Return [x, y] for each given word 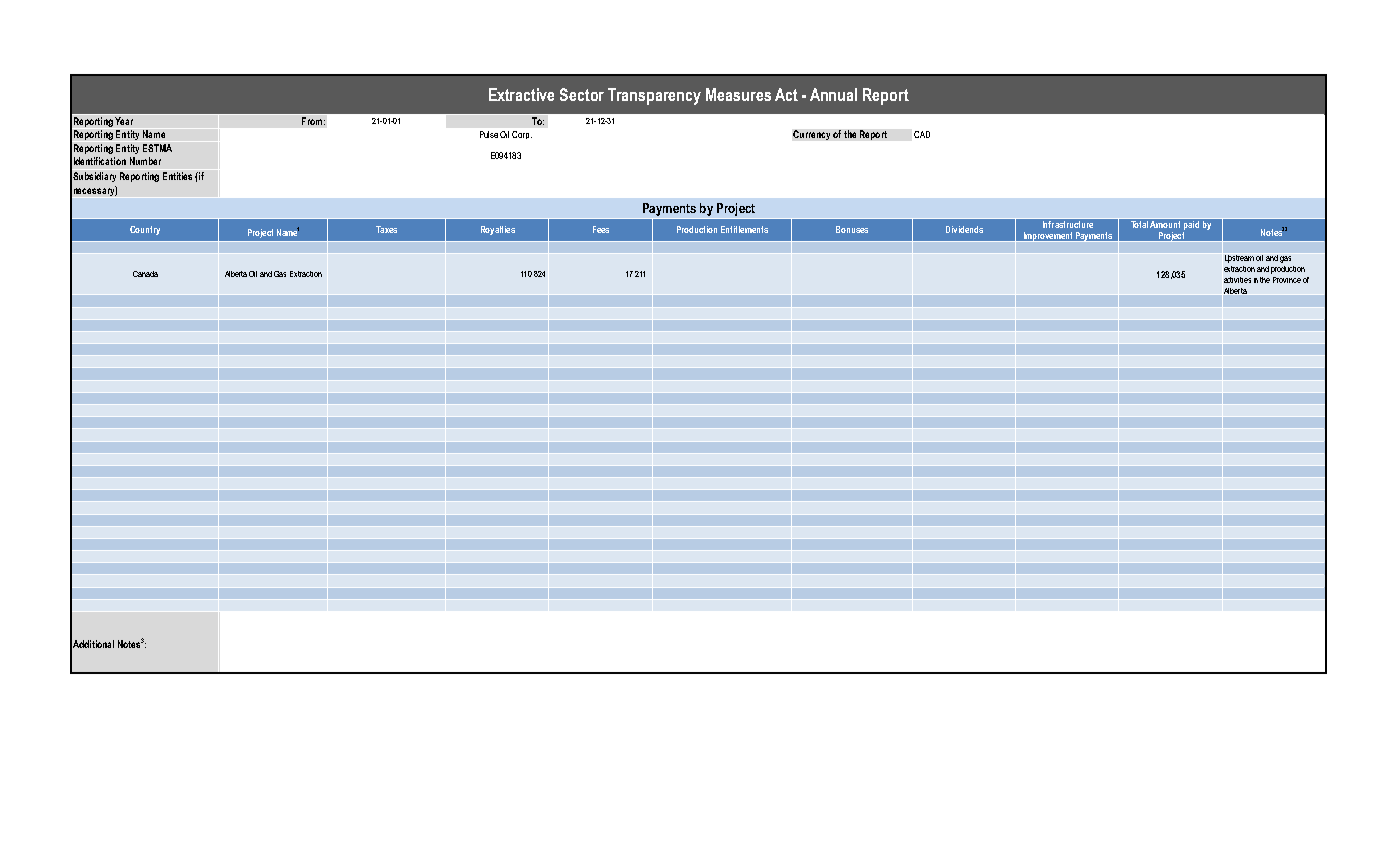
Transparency [654, 96]
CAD [922, 134]
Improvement [1047, 237]
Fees [601, 229]
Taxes [386, 229]
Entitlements [744, 229]
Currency [811, 135]
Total [1139, 223]
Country [145, 230]
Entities [177, 176]
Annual [833, 94]
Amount [1166, 223]
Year [124, 121]
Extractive [521, 94]
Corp [522, 135]
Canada [145, 274]
